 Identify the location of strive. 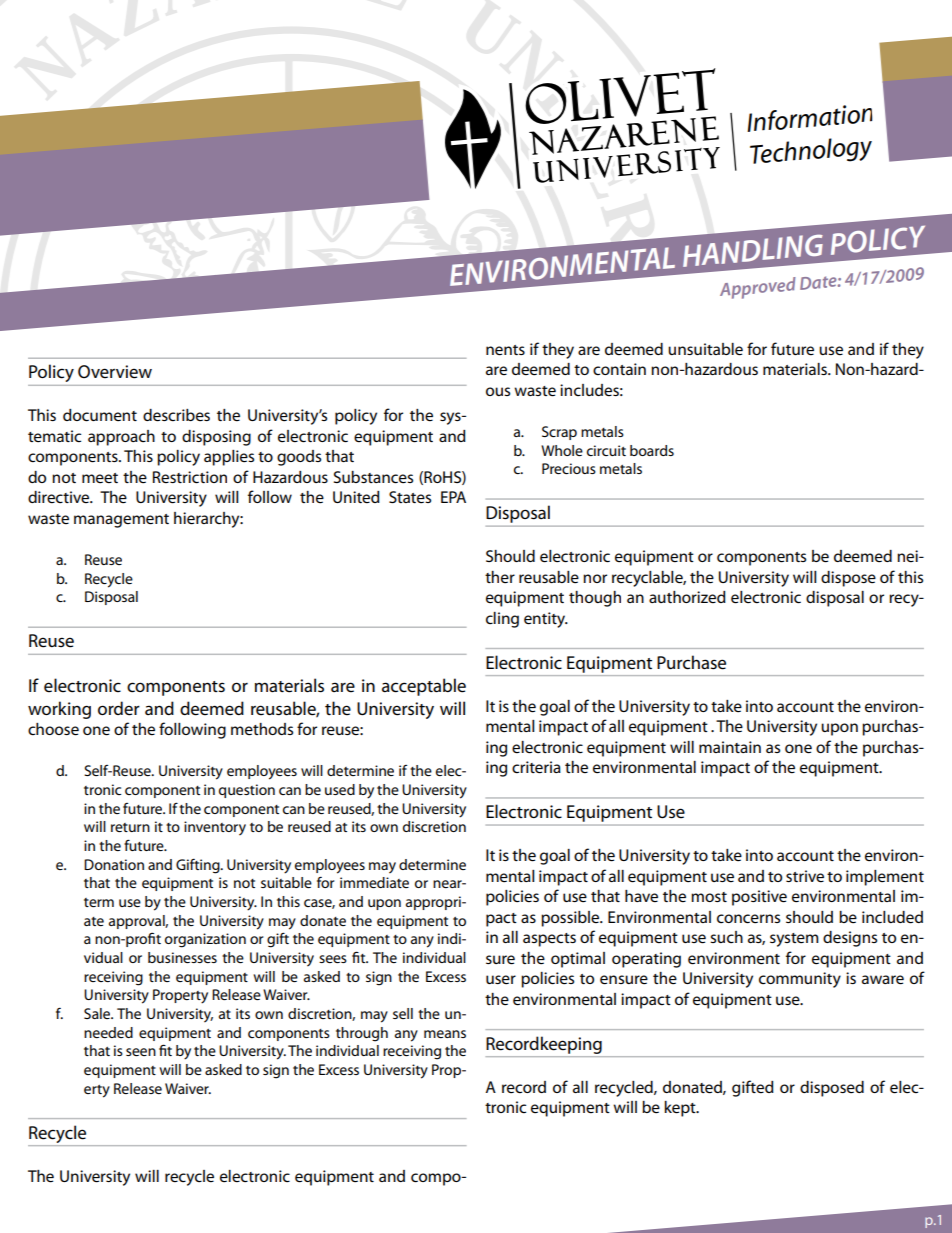
(805, 876).
